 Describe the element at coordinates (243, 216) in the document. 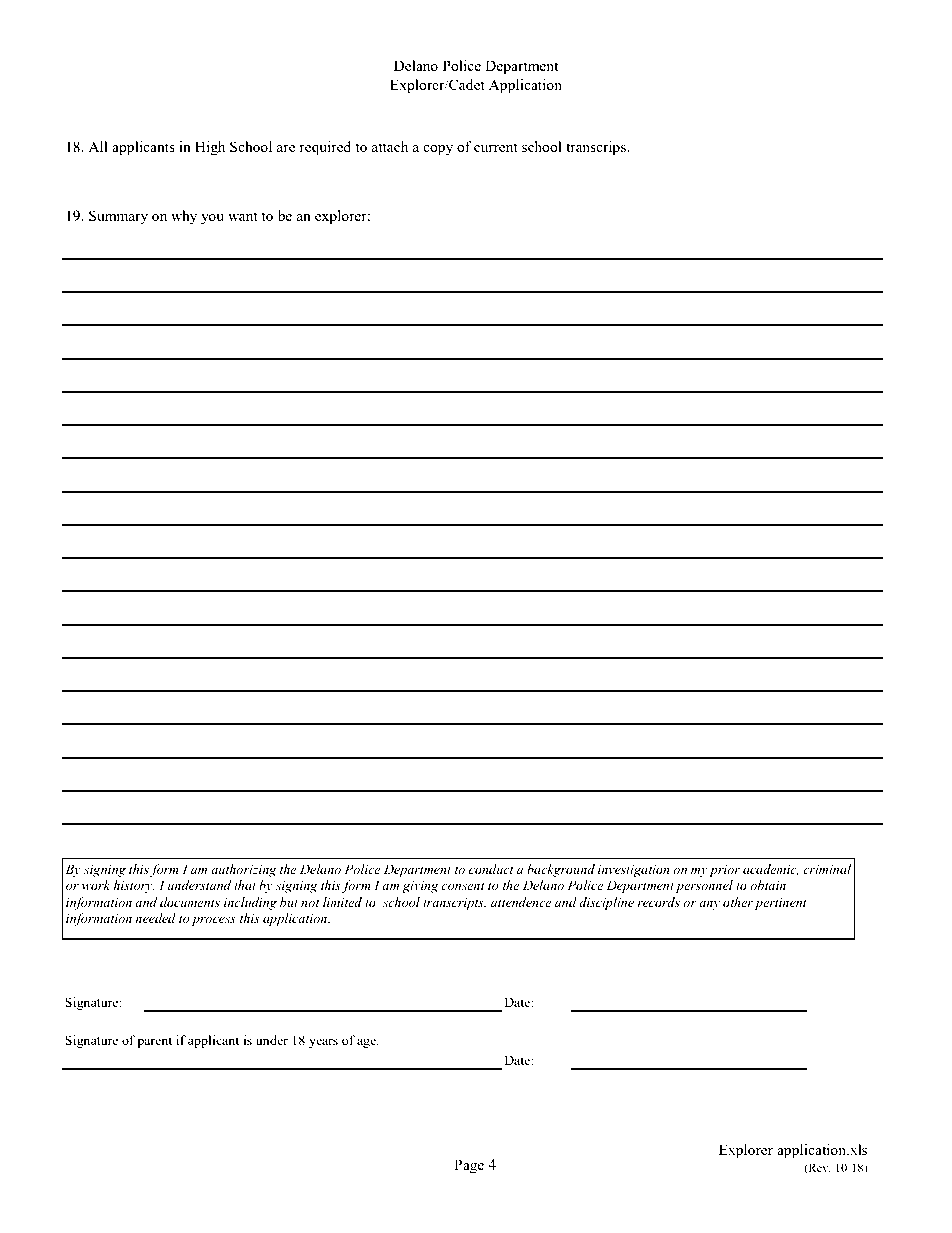

I see `want` at that location.
